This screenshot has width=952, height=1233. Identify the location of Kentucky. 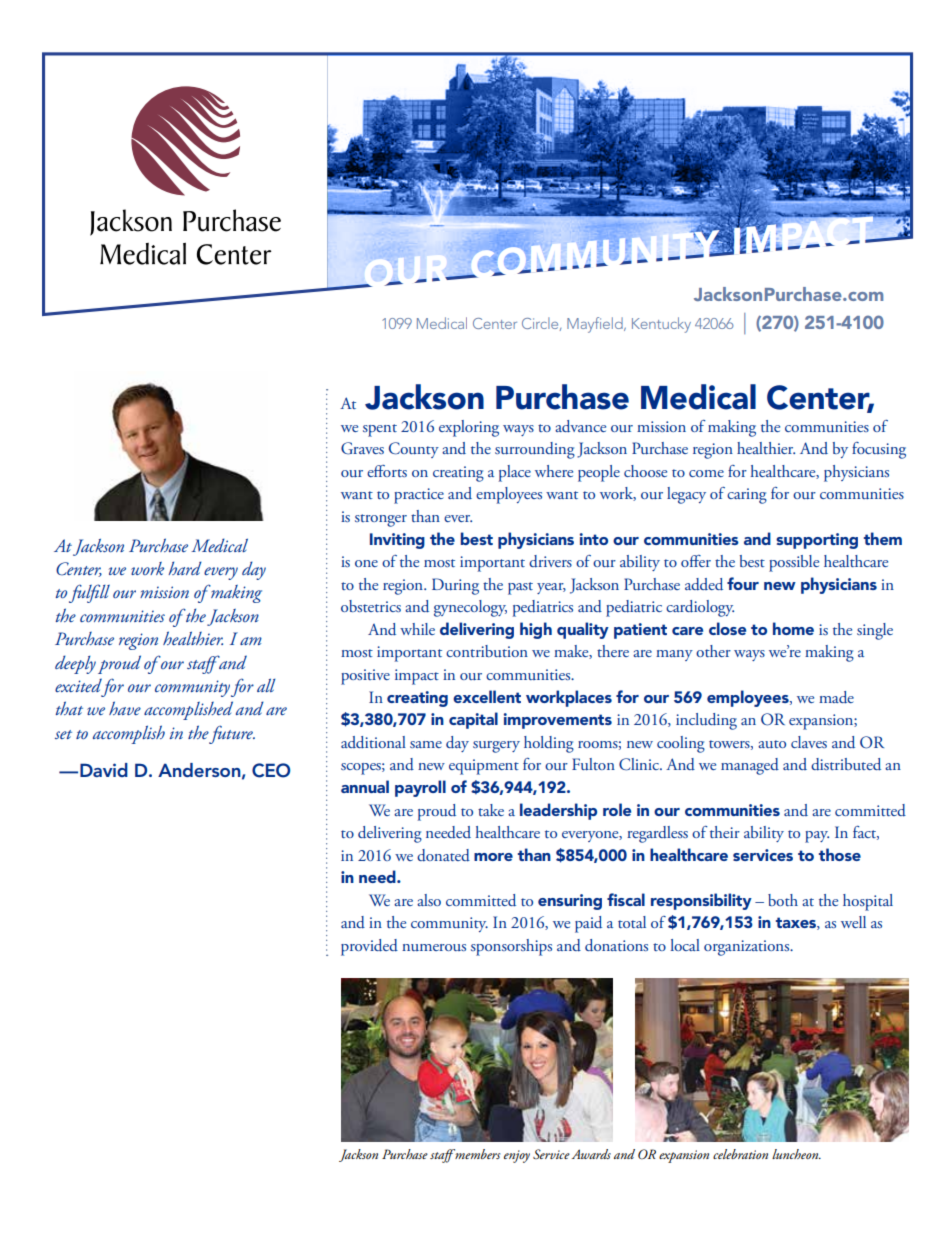
(661, 325).
